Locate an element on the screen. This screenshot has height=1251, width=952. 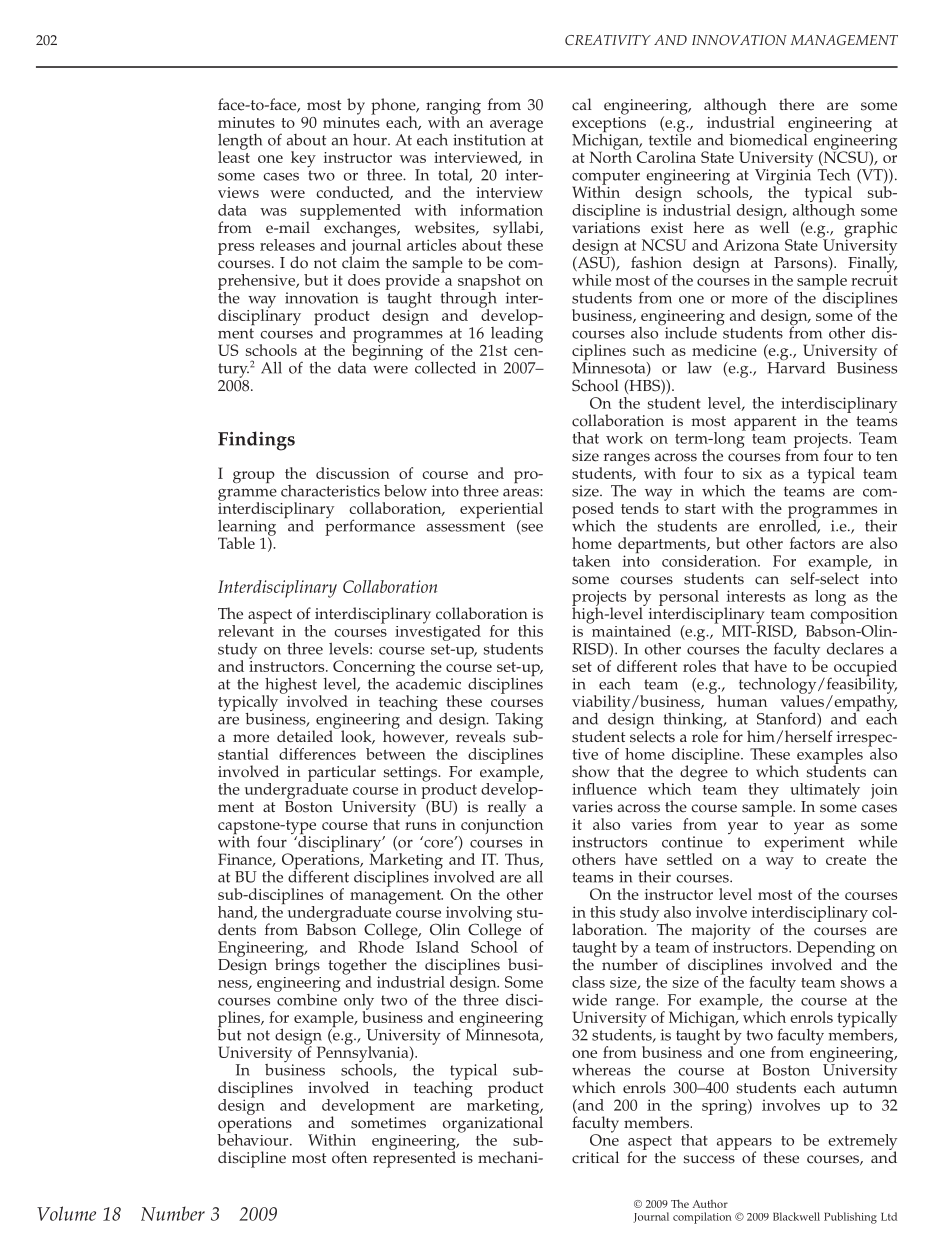
ranging is located at coordinates (453, 108).
